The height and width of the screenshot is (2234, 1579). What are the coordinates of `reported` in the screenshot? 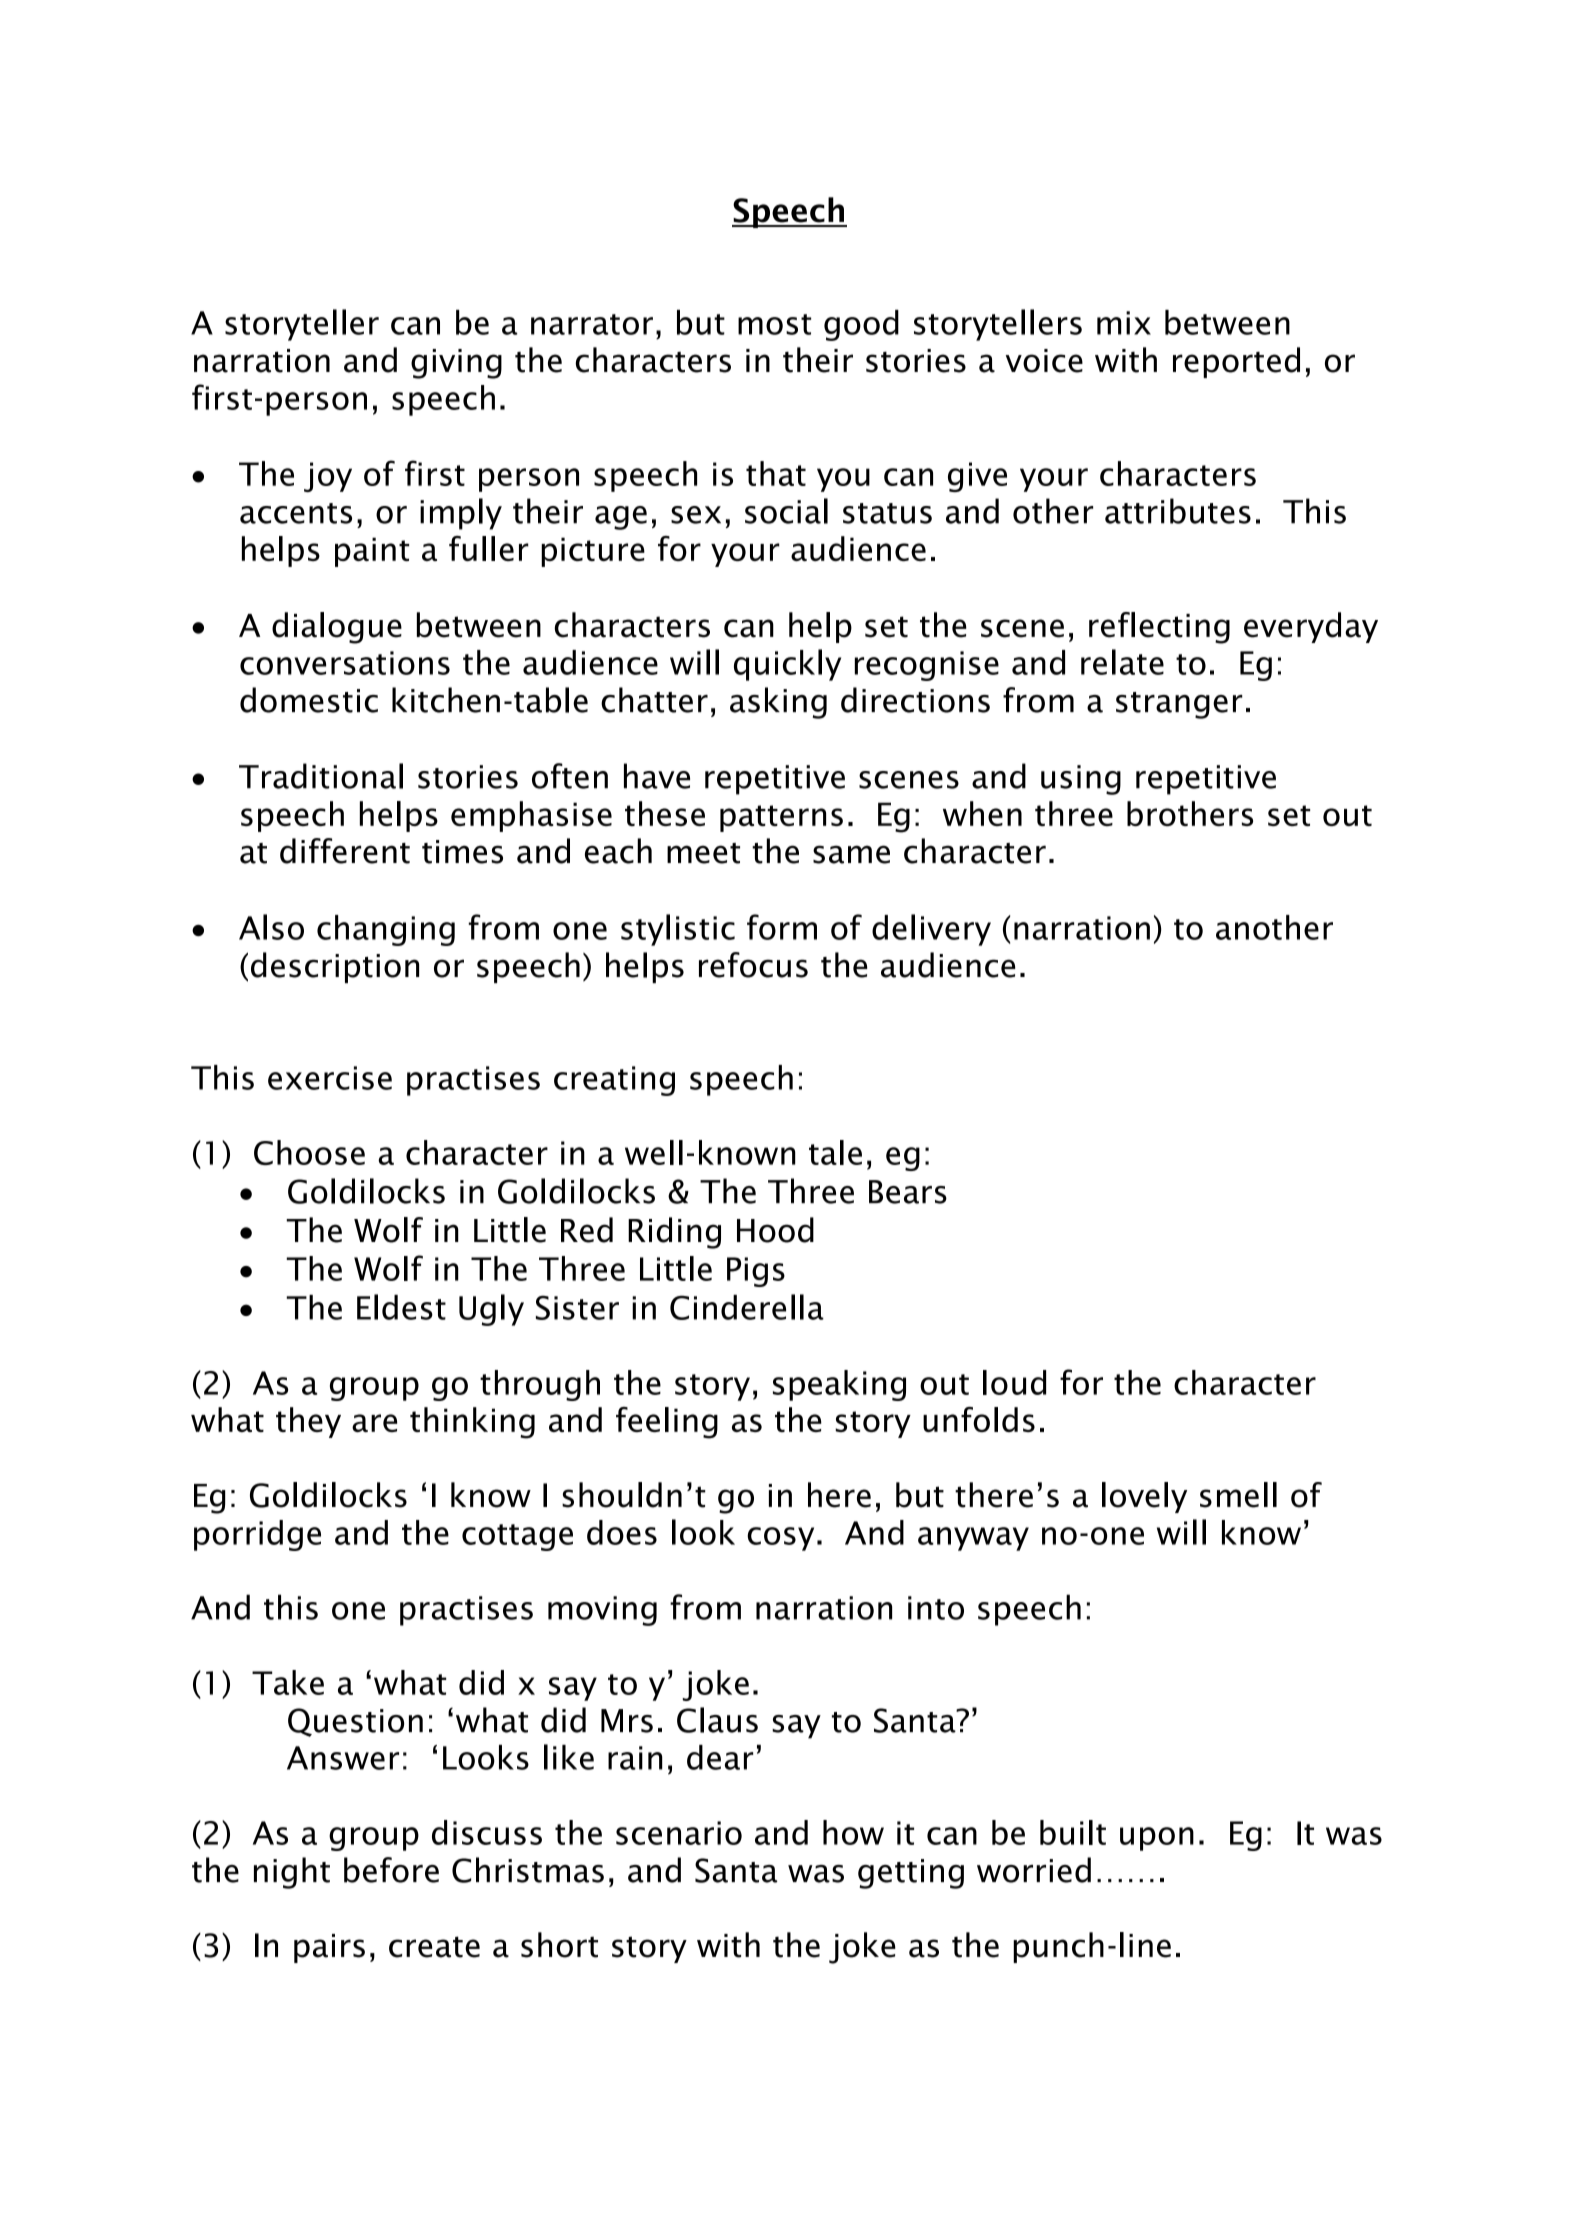 It's located at (1236, 362).
